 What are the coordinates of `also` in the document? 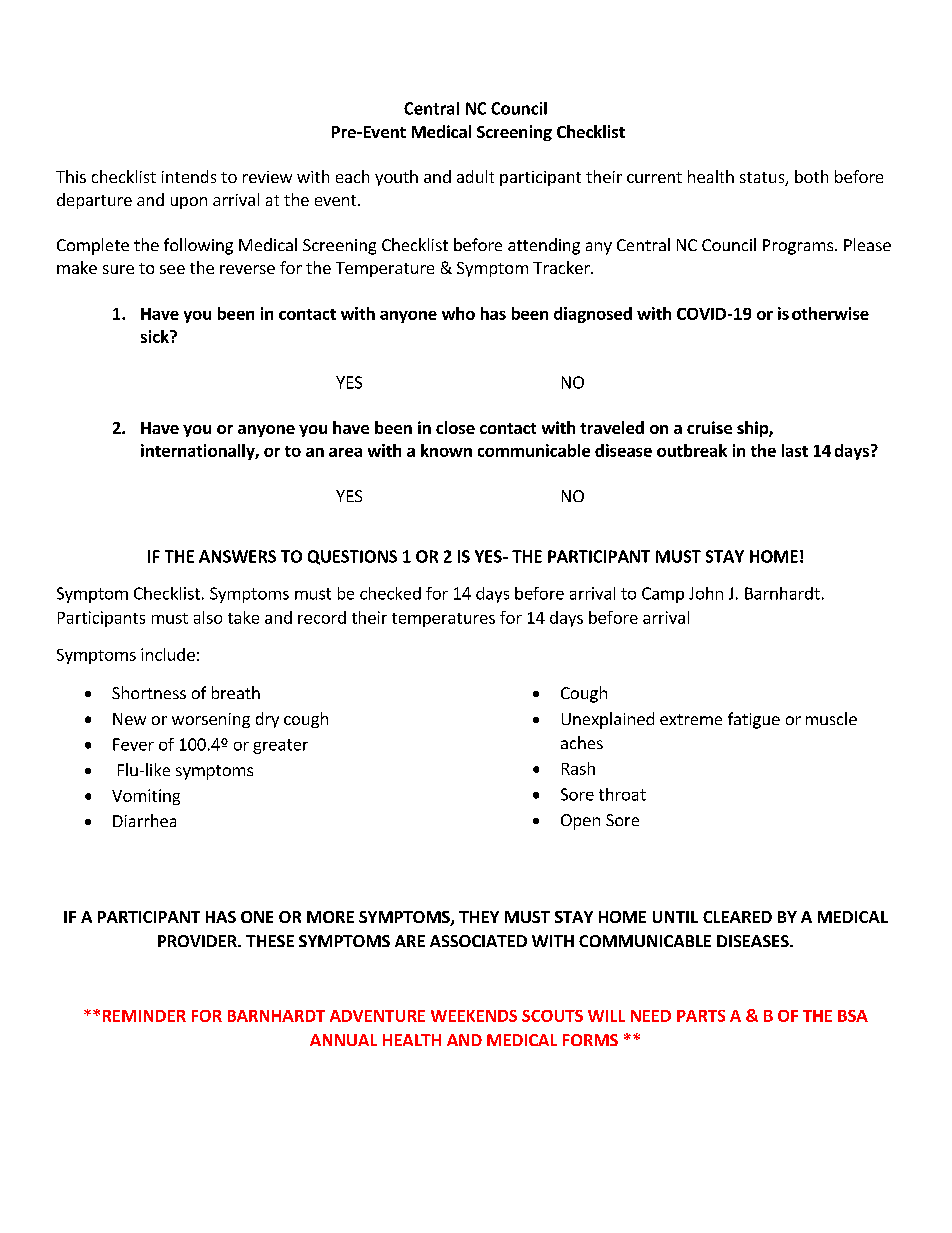 It's located at (208, 617).
